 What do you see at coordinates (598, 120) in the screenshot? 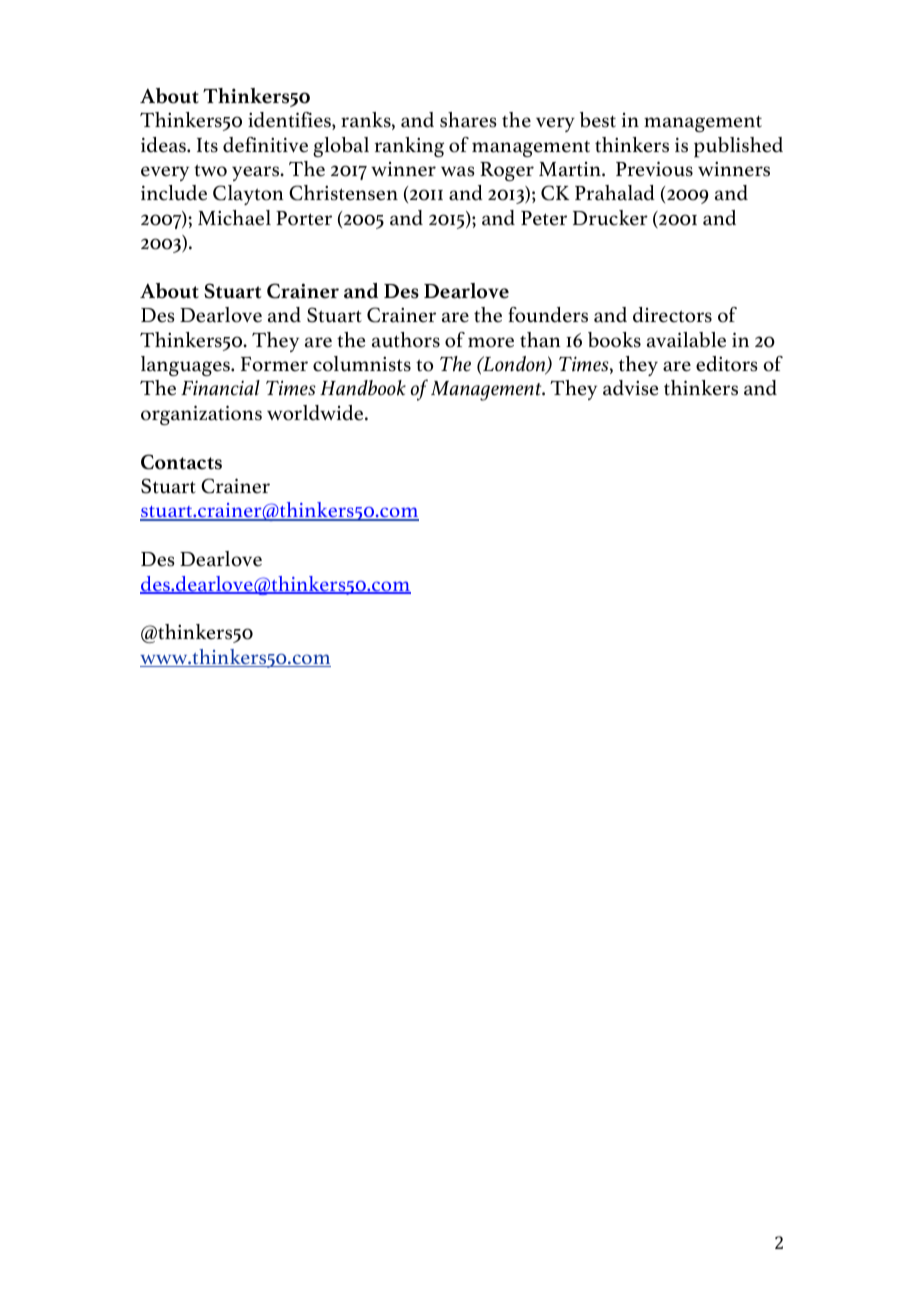
I see `best` at bounding box center [598, 120].
